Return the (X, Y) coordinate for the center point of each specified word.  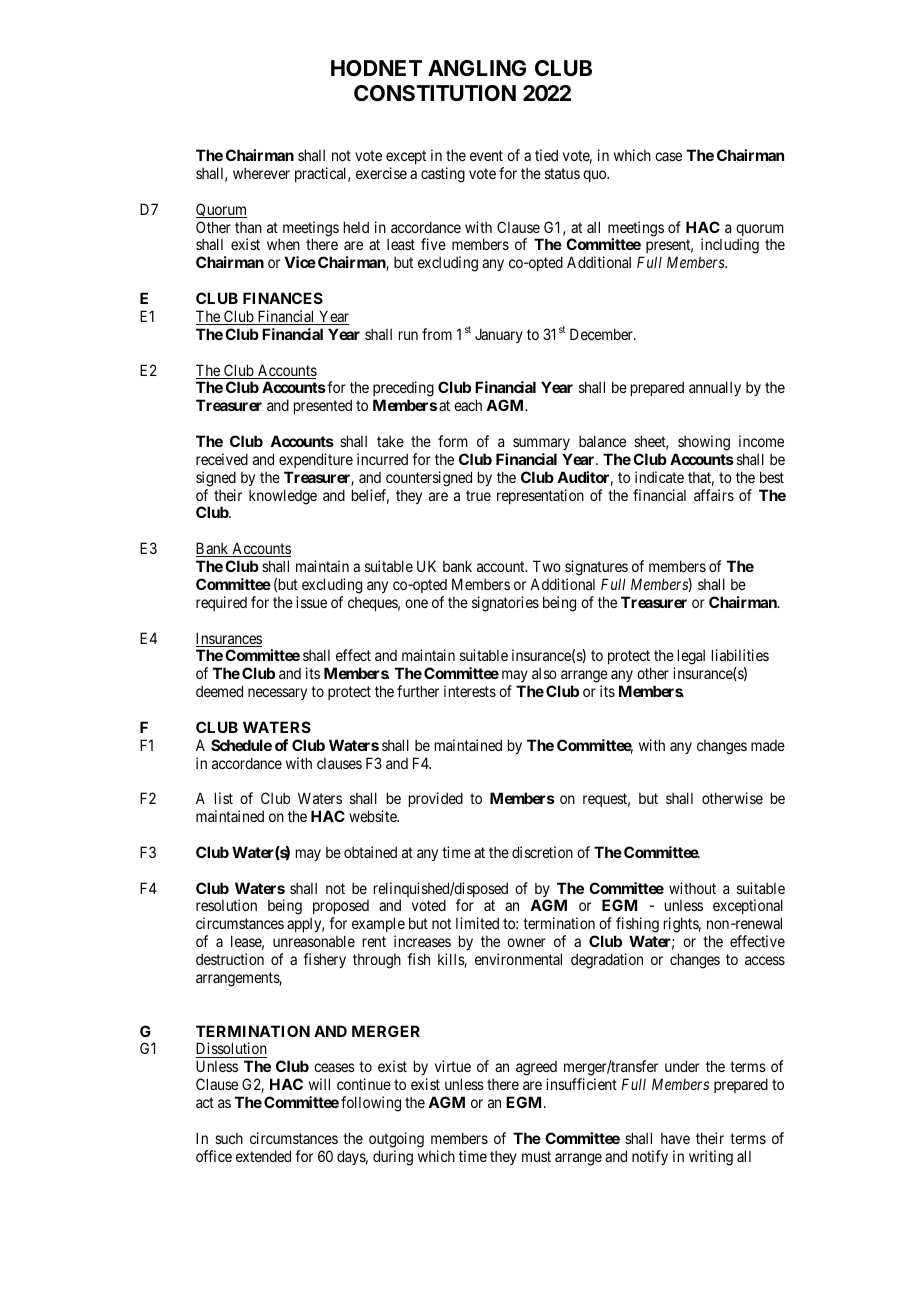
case (668, 156)
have (675, 1138)
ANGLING (477, 68)
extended (263, 1156)
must (536, 1156)
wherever (261, 173)
